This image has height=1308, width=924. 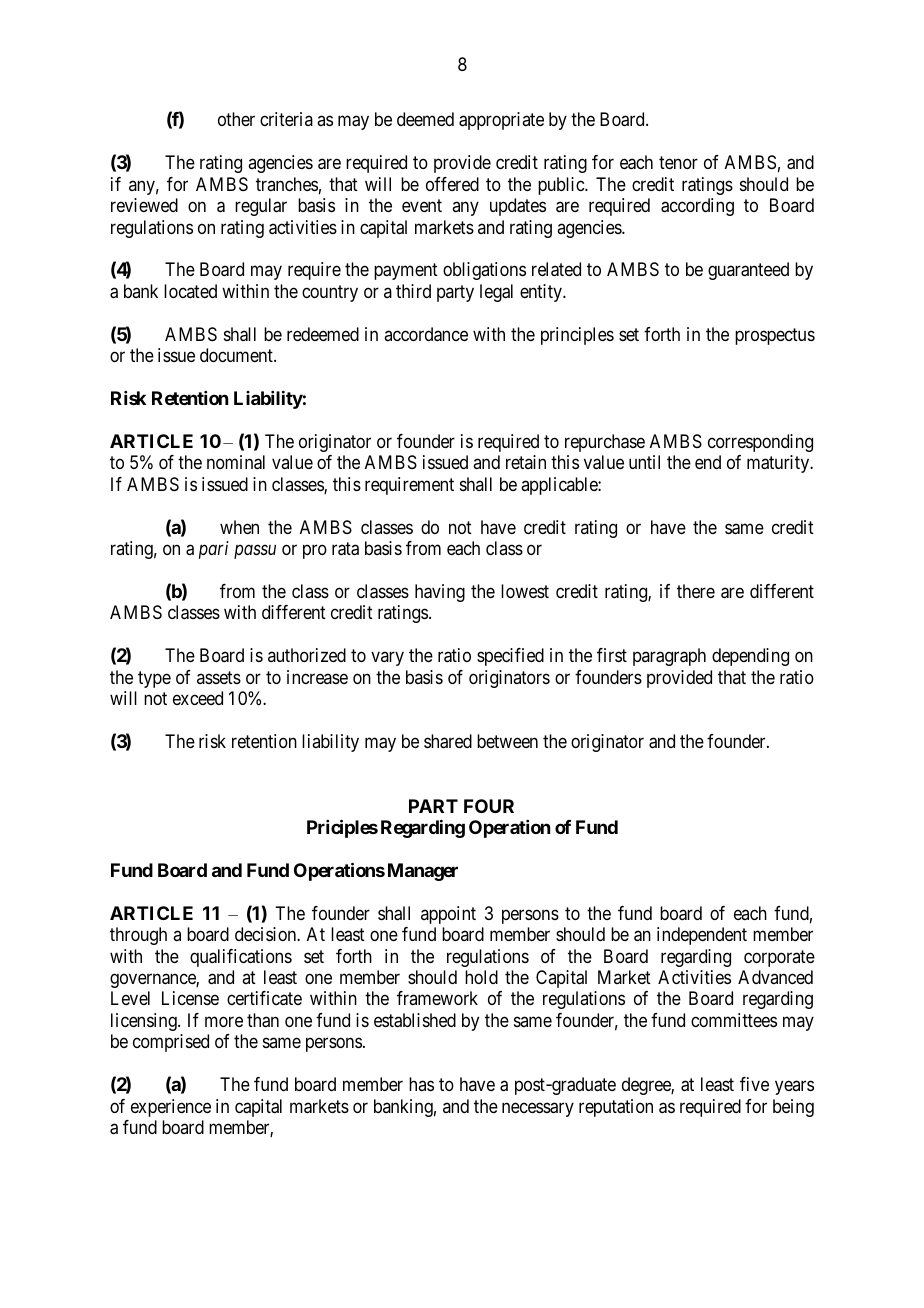 What do you see at coordinates (236, 119) in the image?
I see `other` at bounding box center [236, 119].
